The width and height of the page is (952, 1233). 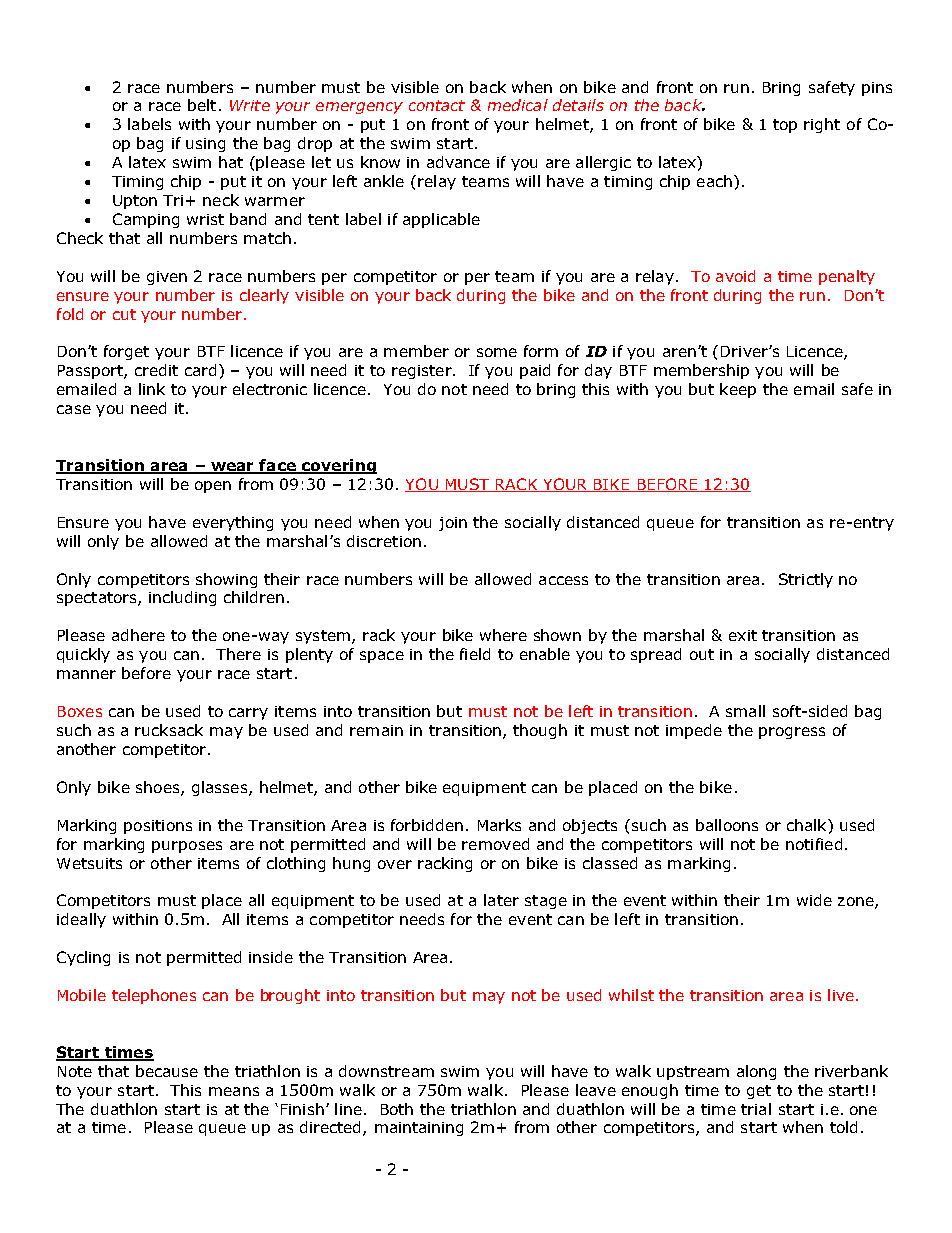 What do you see at coordinates (167, 1071) in the page?
I see `because` at bounding box center [167, 1071].
